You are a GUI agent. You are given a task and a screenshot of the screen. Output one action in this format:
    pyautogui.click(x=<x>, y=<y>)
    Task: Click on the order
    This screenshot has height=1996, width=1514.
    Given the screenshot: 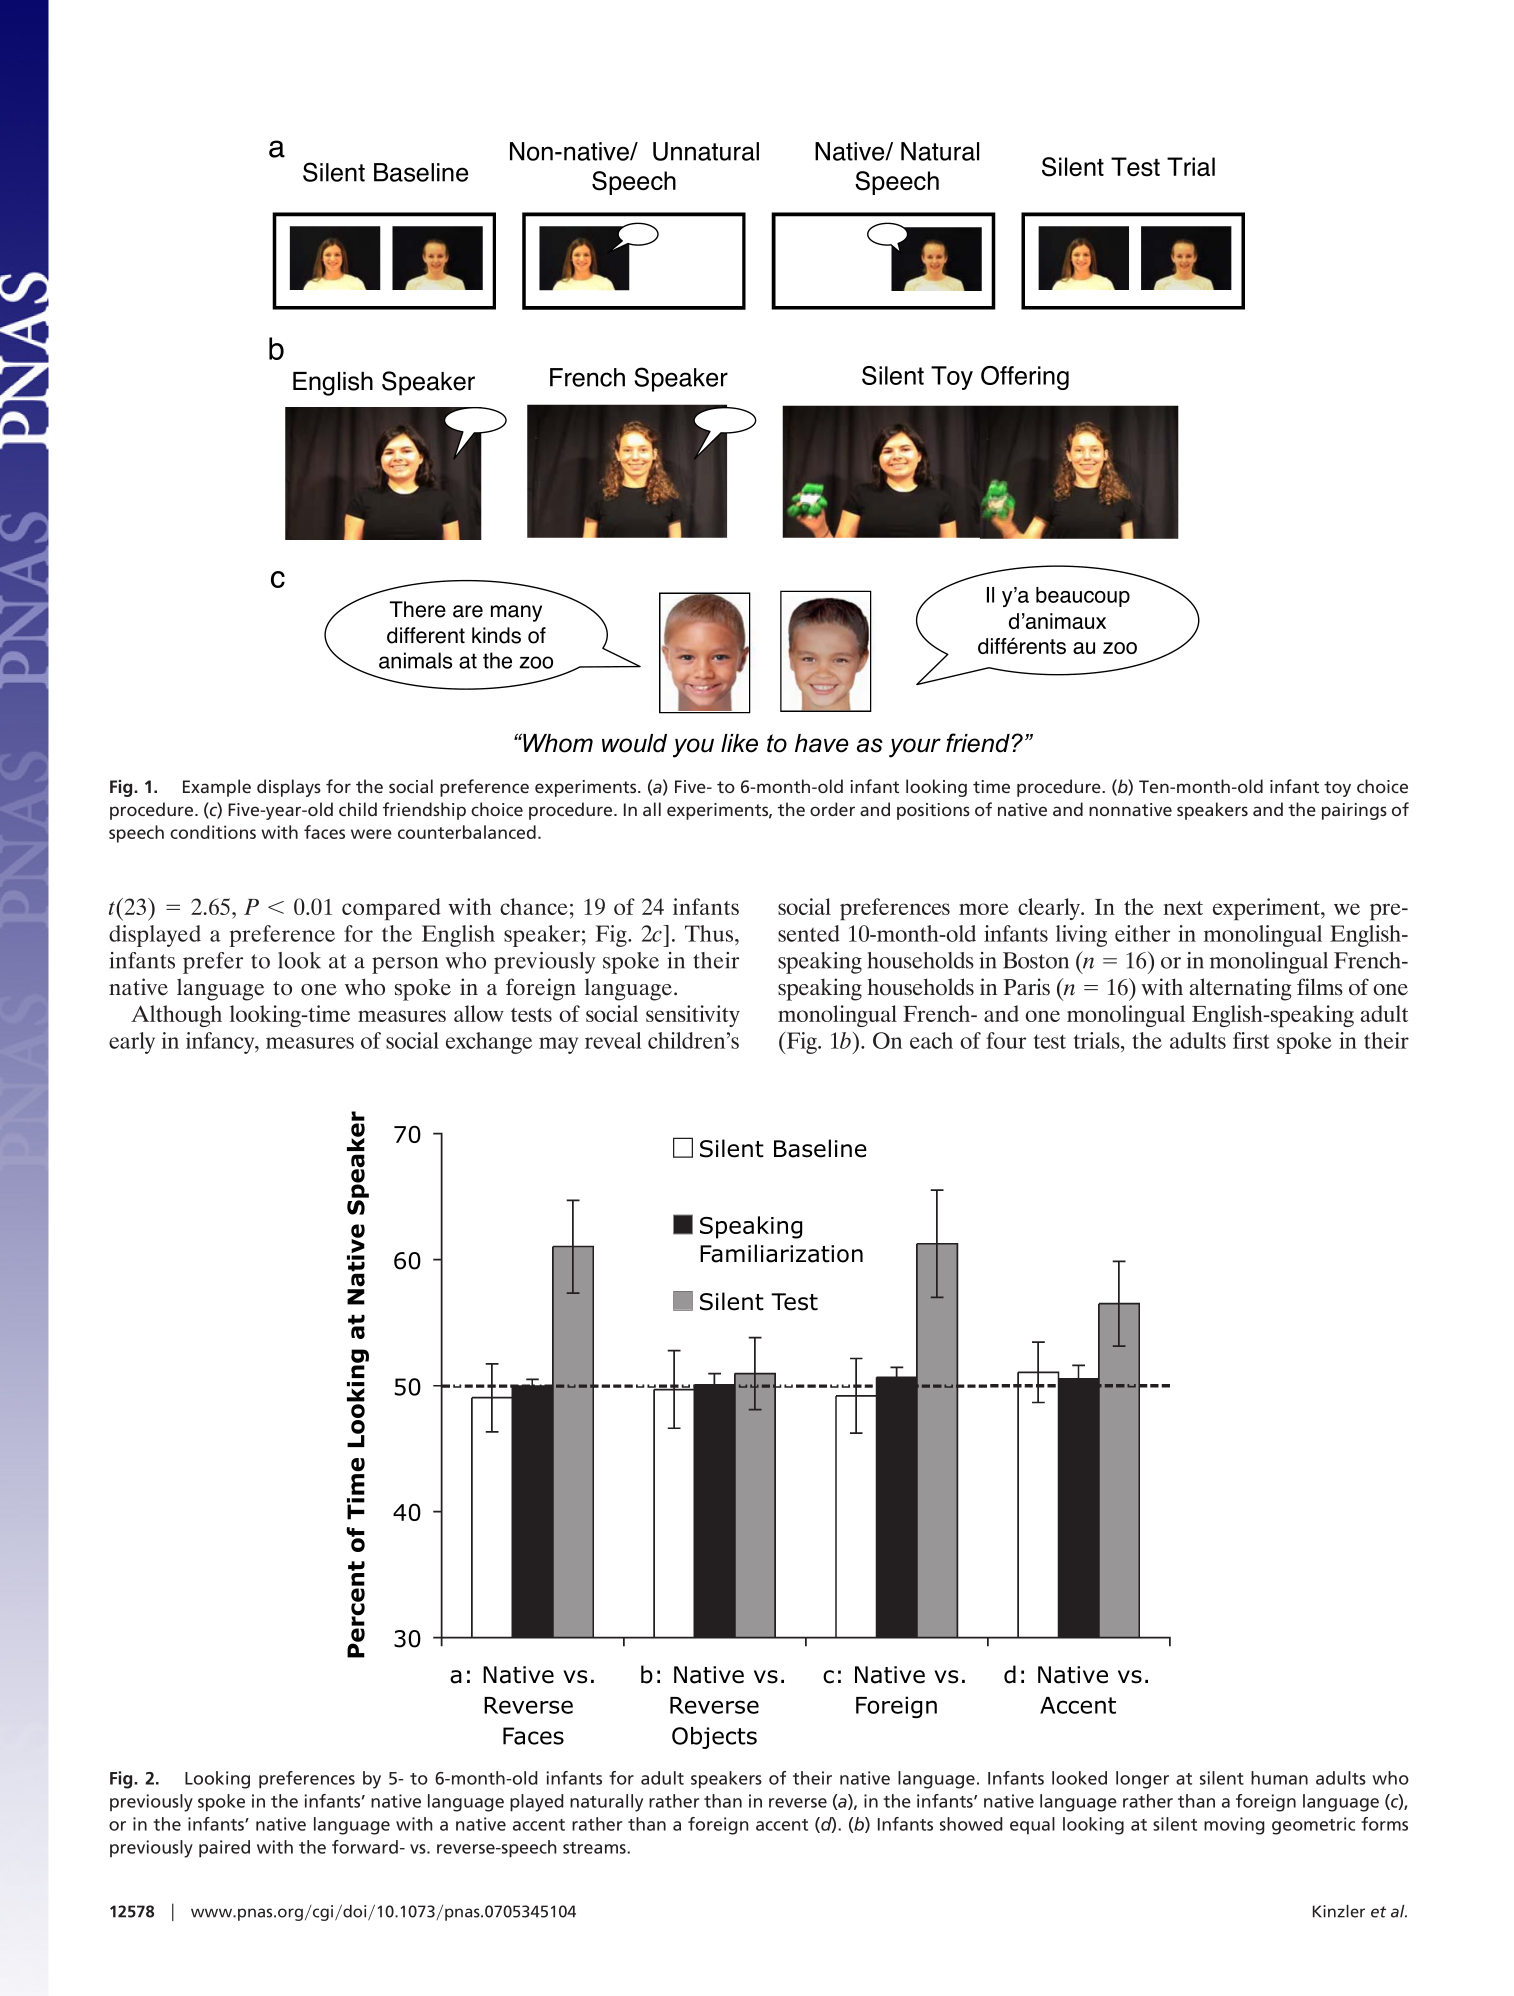 What is the action you would take?
    pyautogui.click(x=832, y=809)
